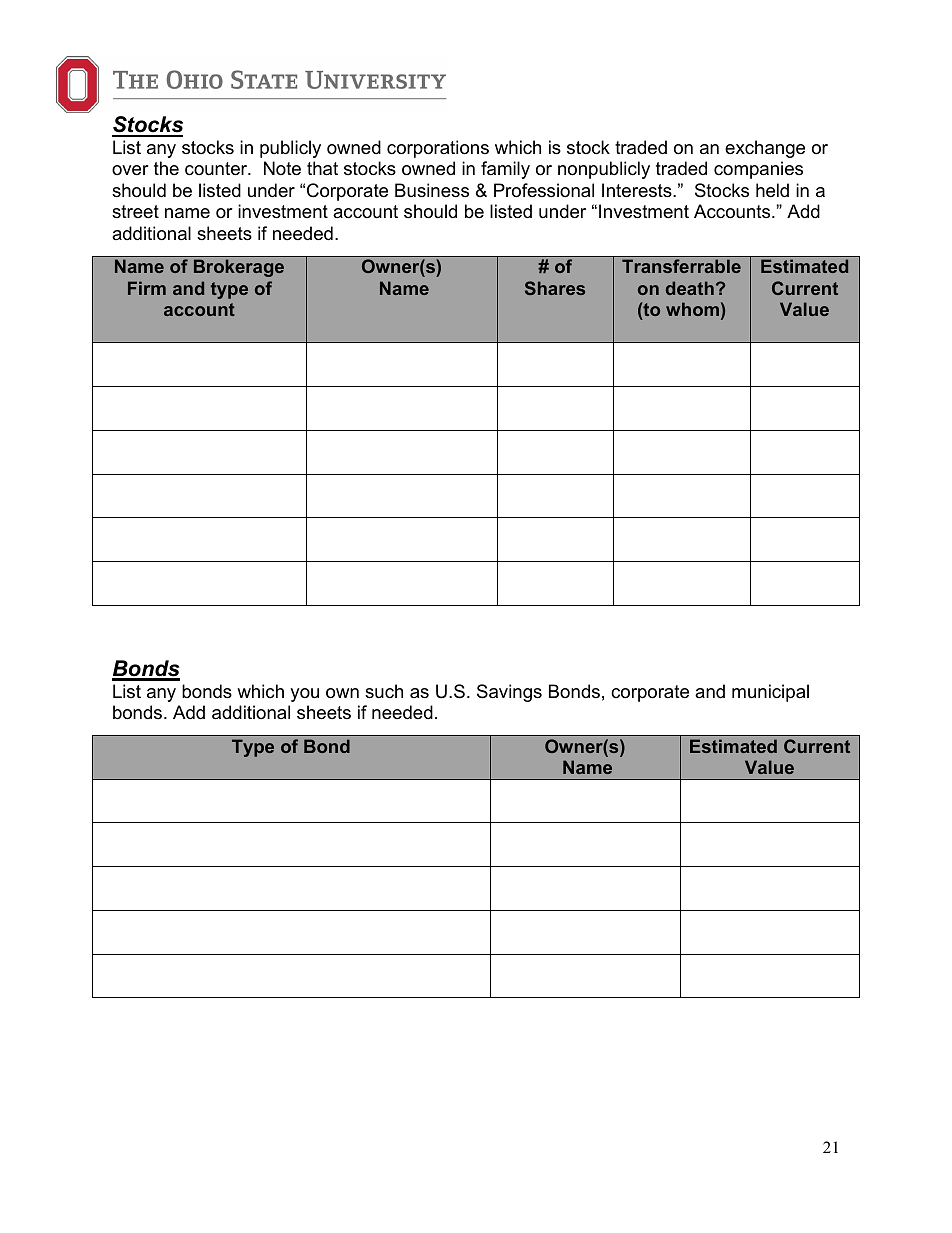 The image size is (952, 1233). I want to click on death, so click(690, 288).
